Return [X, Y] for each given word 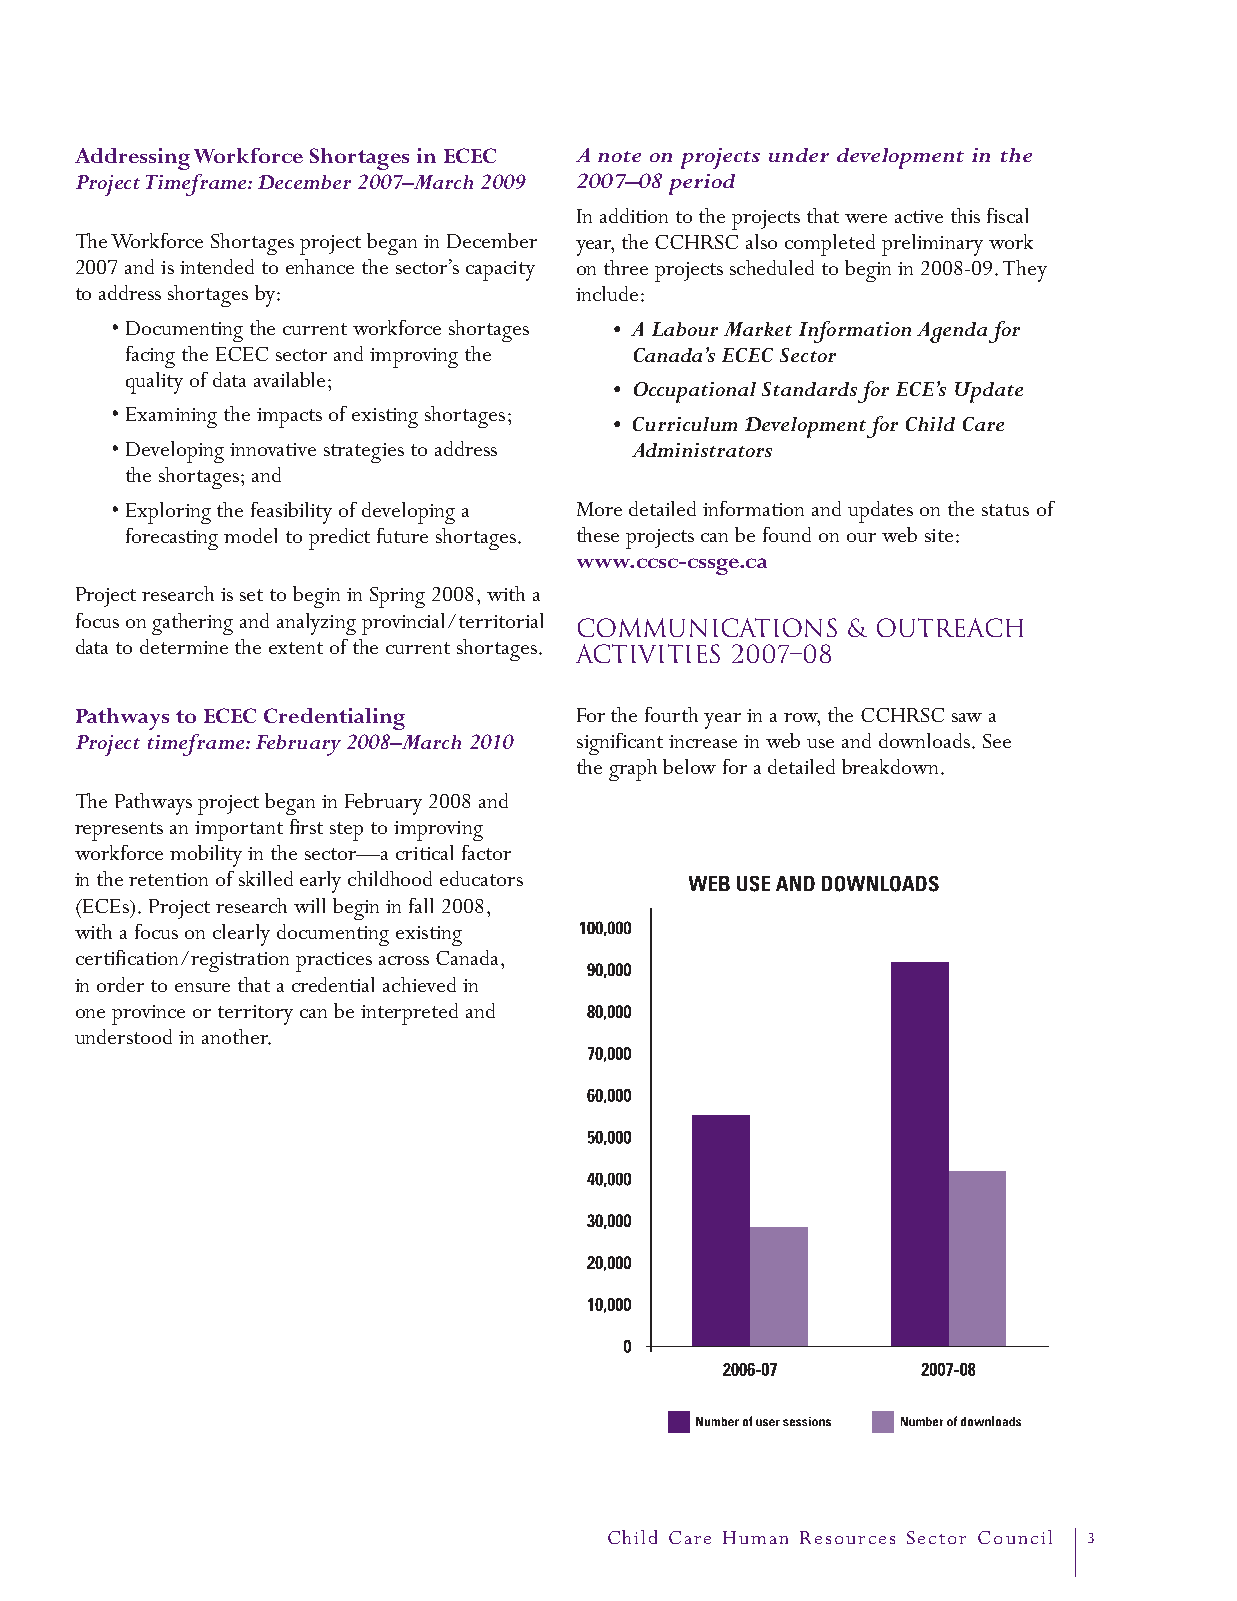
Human [755, 1537]
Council [1015, 1537]
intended [217, 266]
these [598, 534]
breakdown [890, 766]
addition [634, 215]
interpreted [409, 1014]
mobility [206, 856]
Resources [847, 1537]
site [939, 535]
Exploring [168, 513]
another [236, 1037]
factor [486, 852]
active [919, 216]
